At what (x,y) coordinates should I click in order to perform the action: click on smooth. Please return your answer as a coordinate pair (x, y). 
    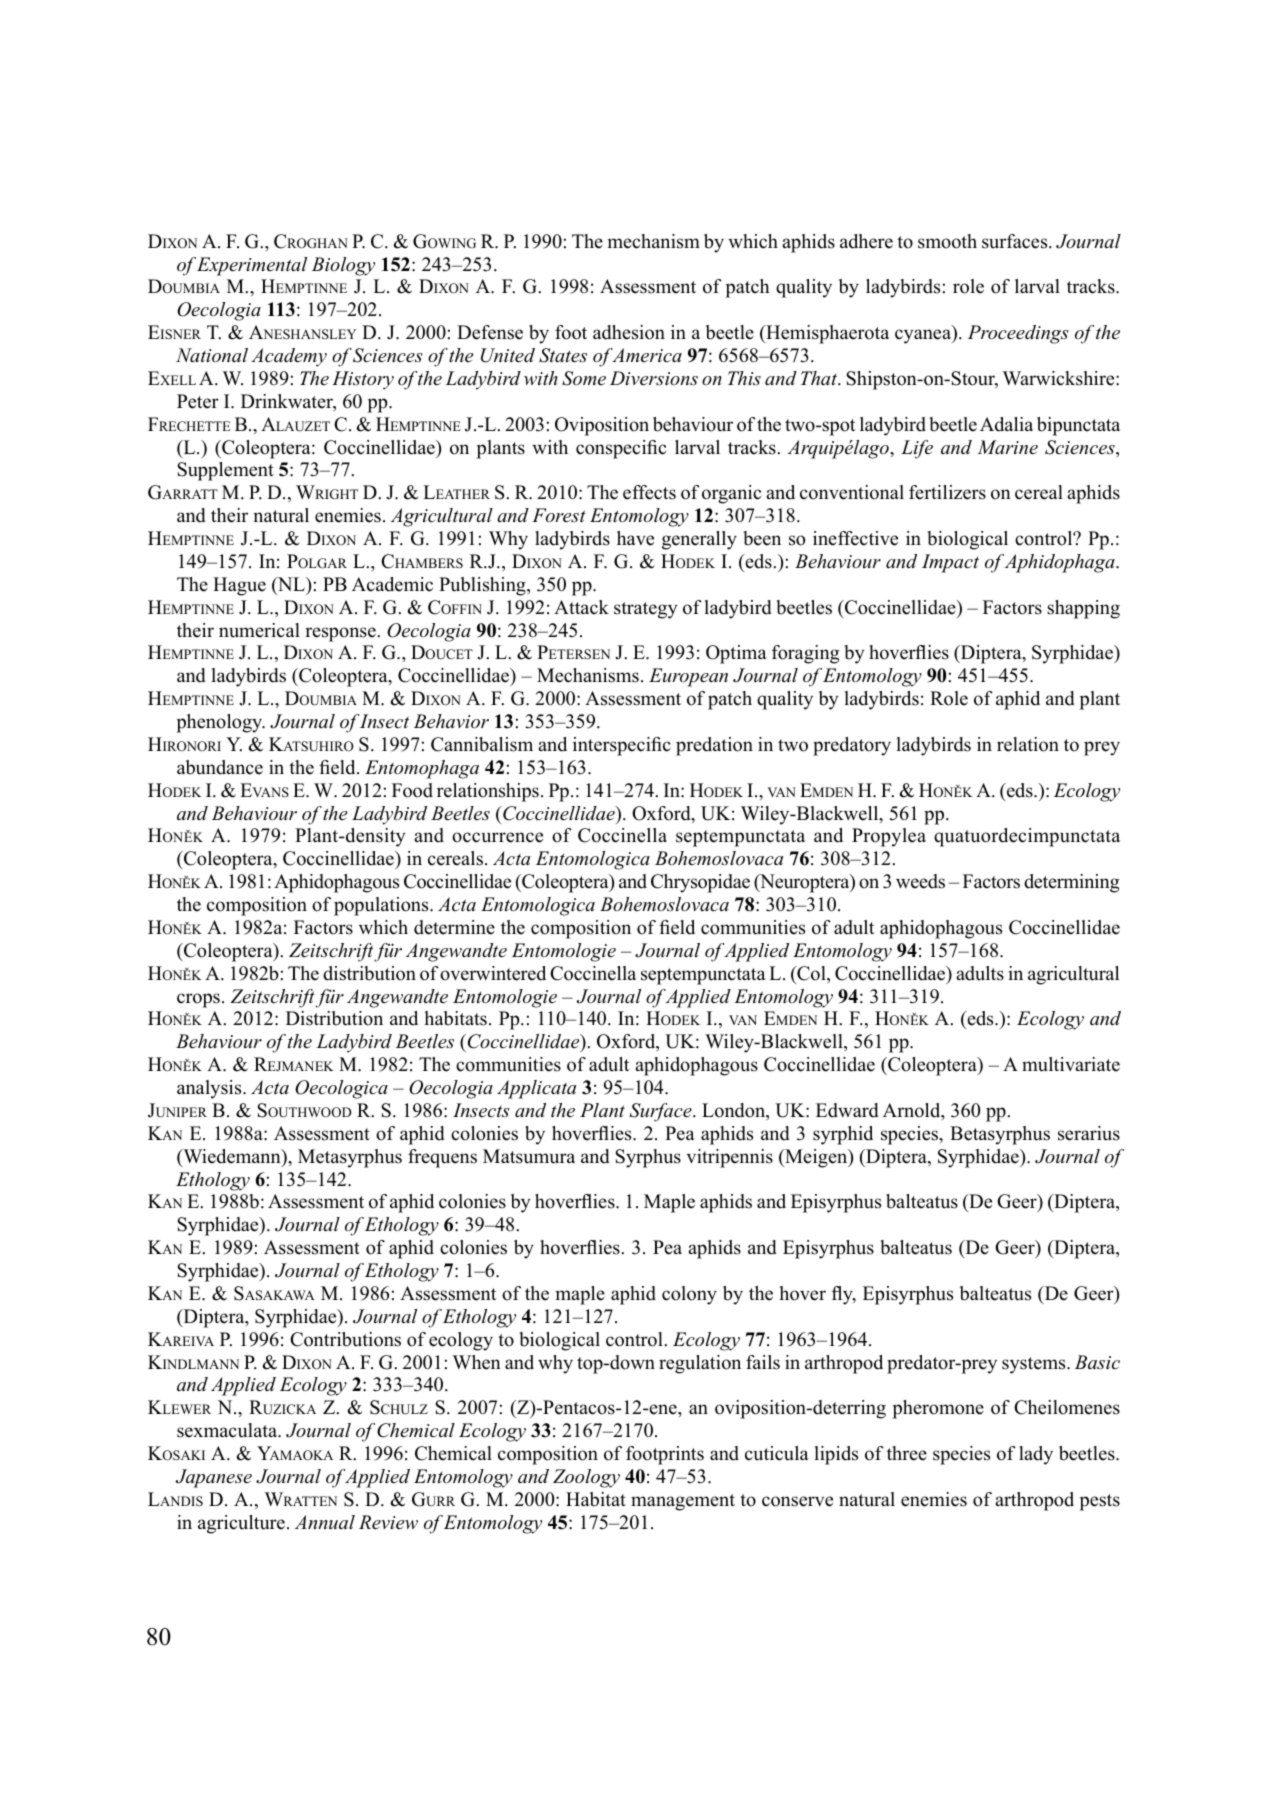
    Looking at the image, I should click on (947, 241).
